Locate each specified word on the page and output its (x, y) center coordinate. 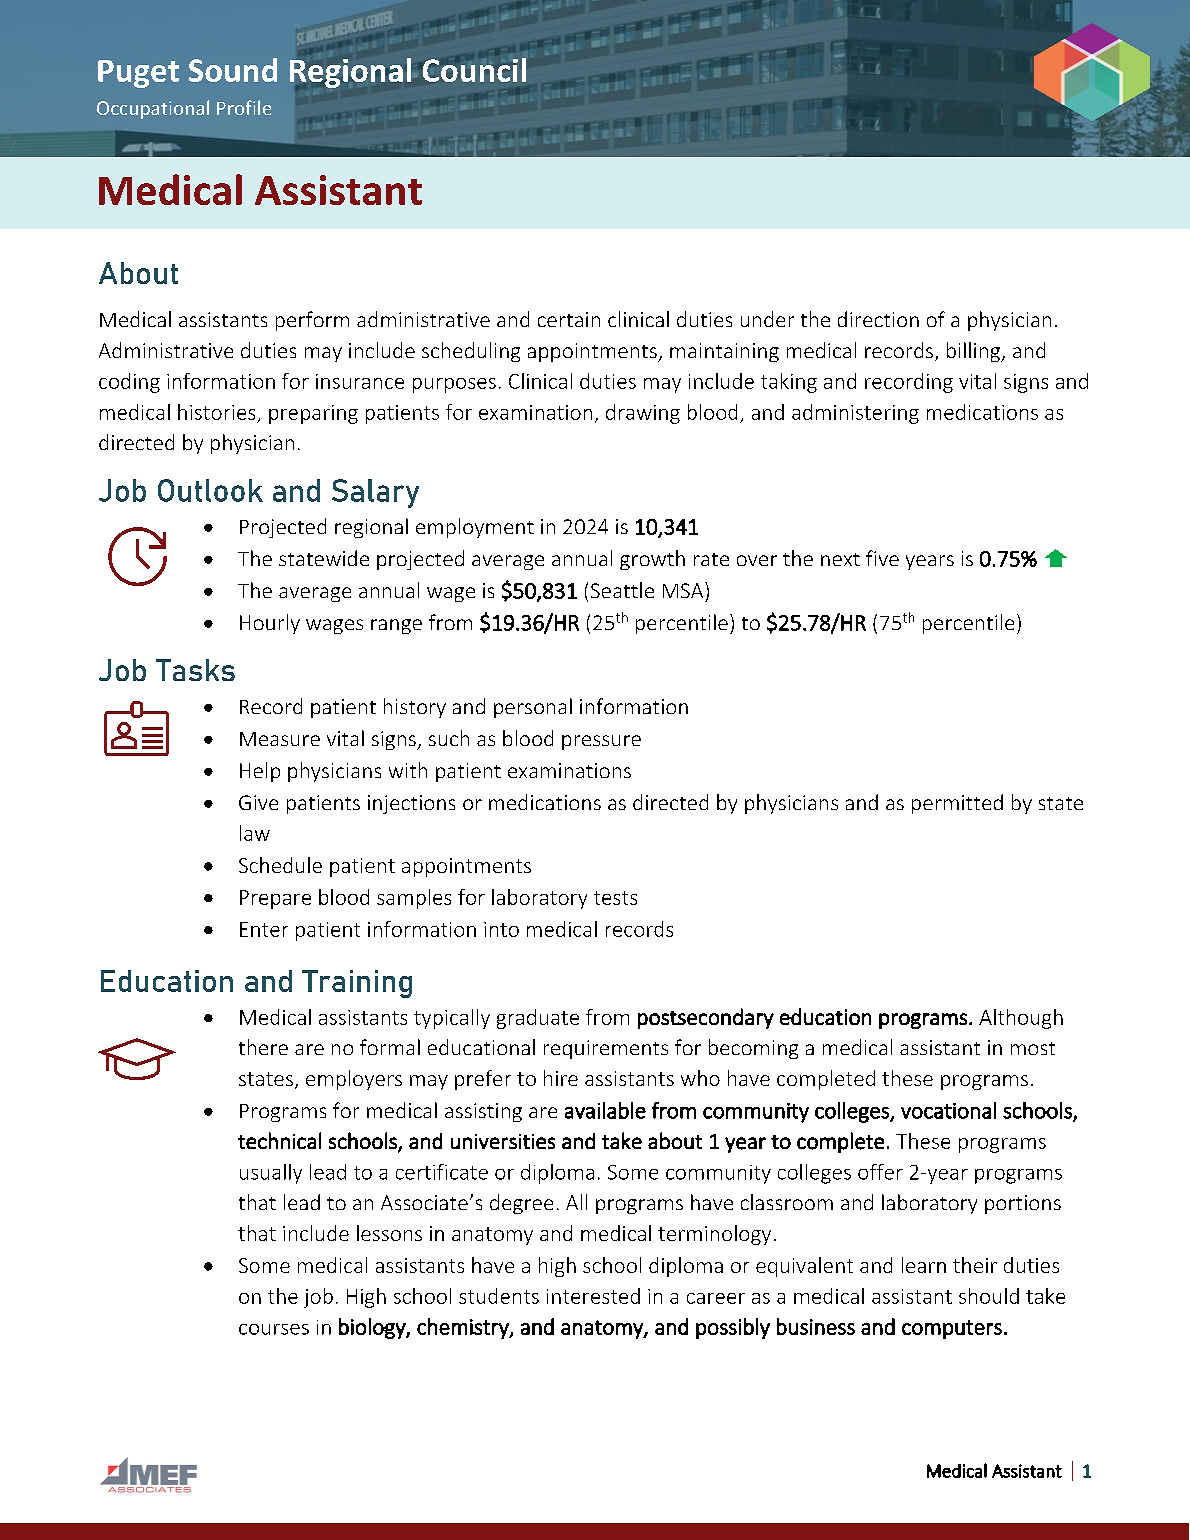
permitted (957, 804)
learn (924, 1265)
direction (878, 319)
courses (274, 1329)
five (882, 558)
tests (615, 898)
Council (474, 70)
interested (593, 1296)
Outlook (210, 490)
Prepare (275, 899)
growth (652, 560)
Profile (244, 107)
